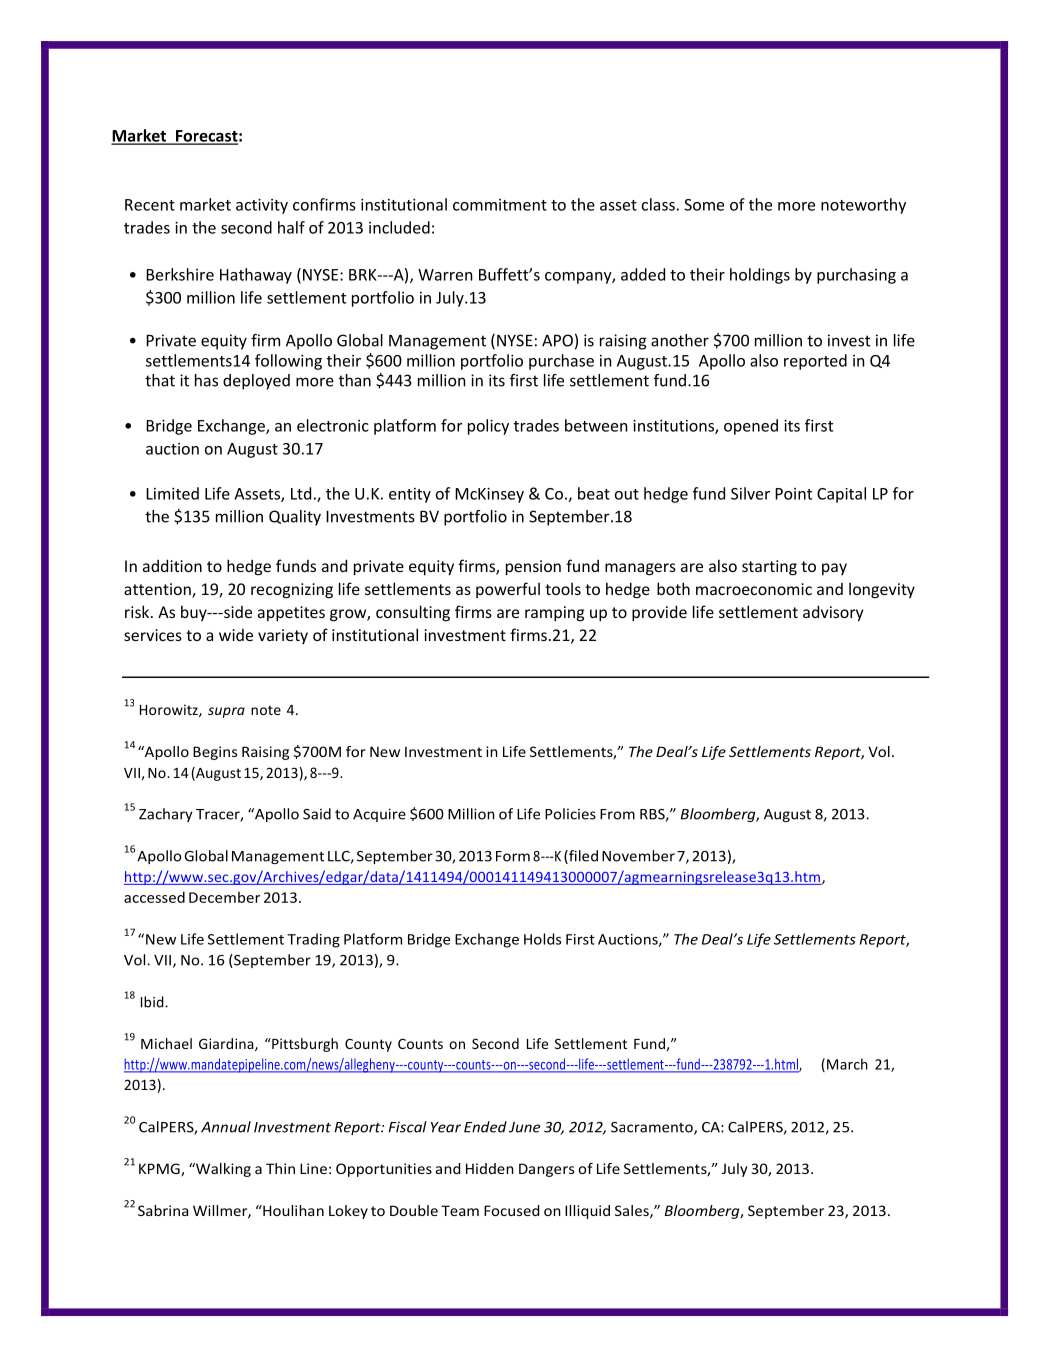 Image resolution: width=1049 pixels, height=1357 pixels. Describe the element at coordinates (222, 1170) in the screenshot. I see `Walking` at that location.
